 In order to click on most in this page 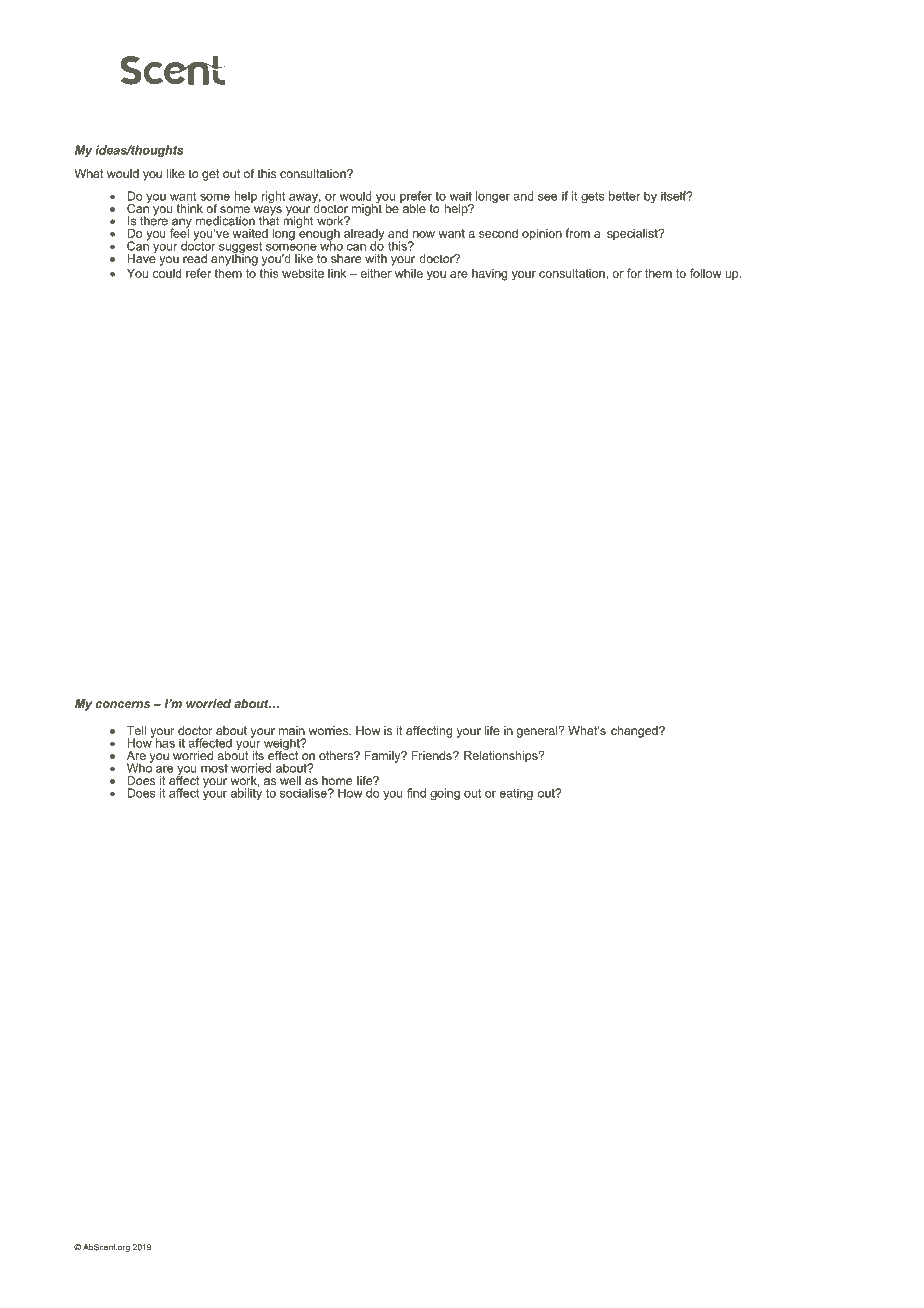, I will do `click(214, 768)`.
